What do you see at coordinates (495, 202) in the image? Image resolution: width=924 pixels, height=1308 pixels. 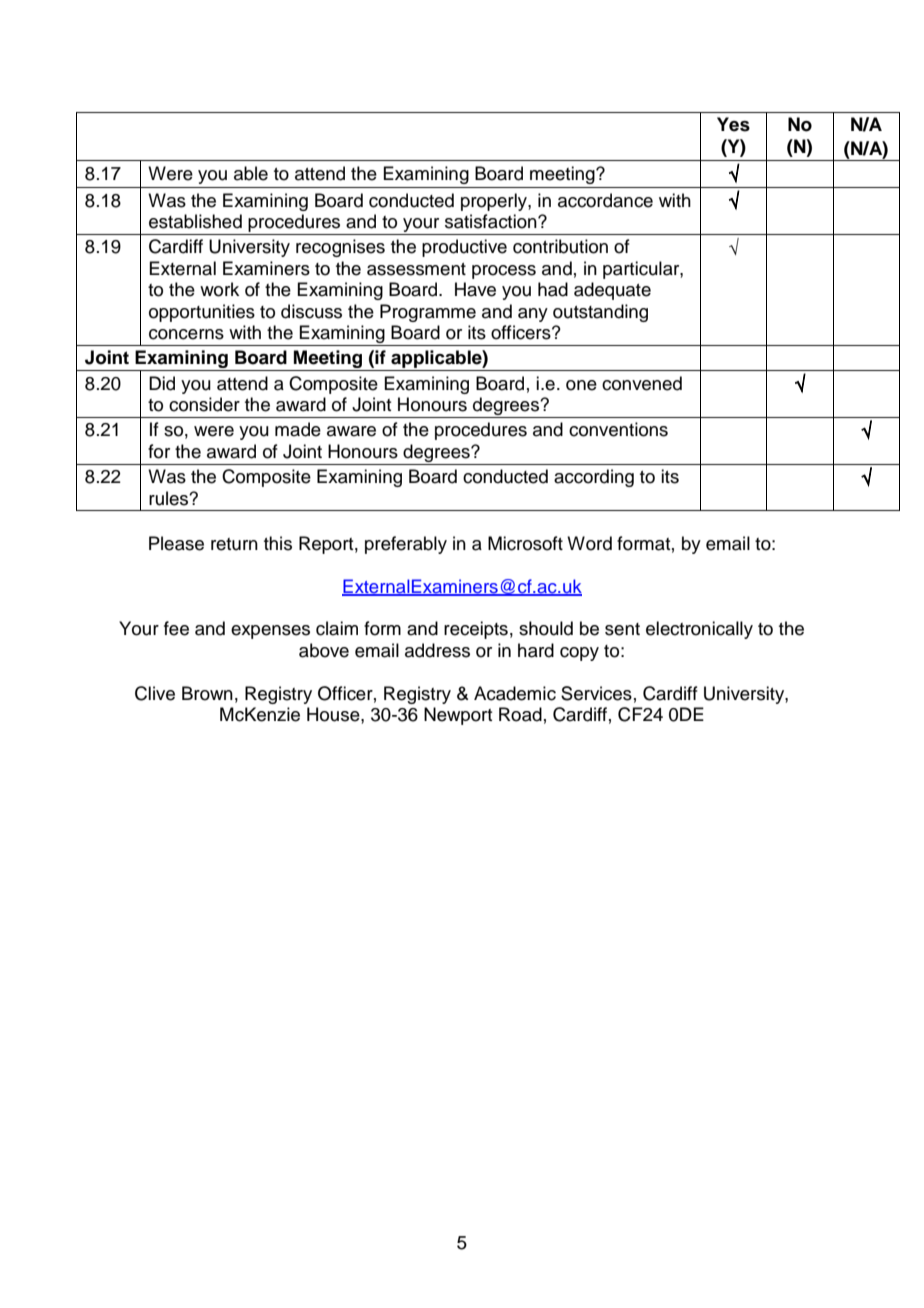 I see `properly` at bounding box center [495, 202].
